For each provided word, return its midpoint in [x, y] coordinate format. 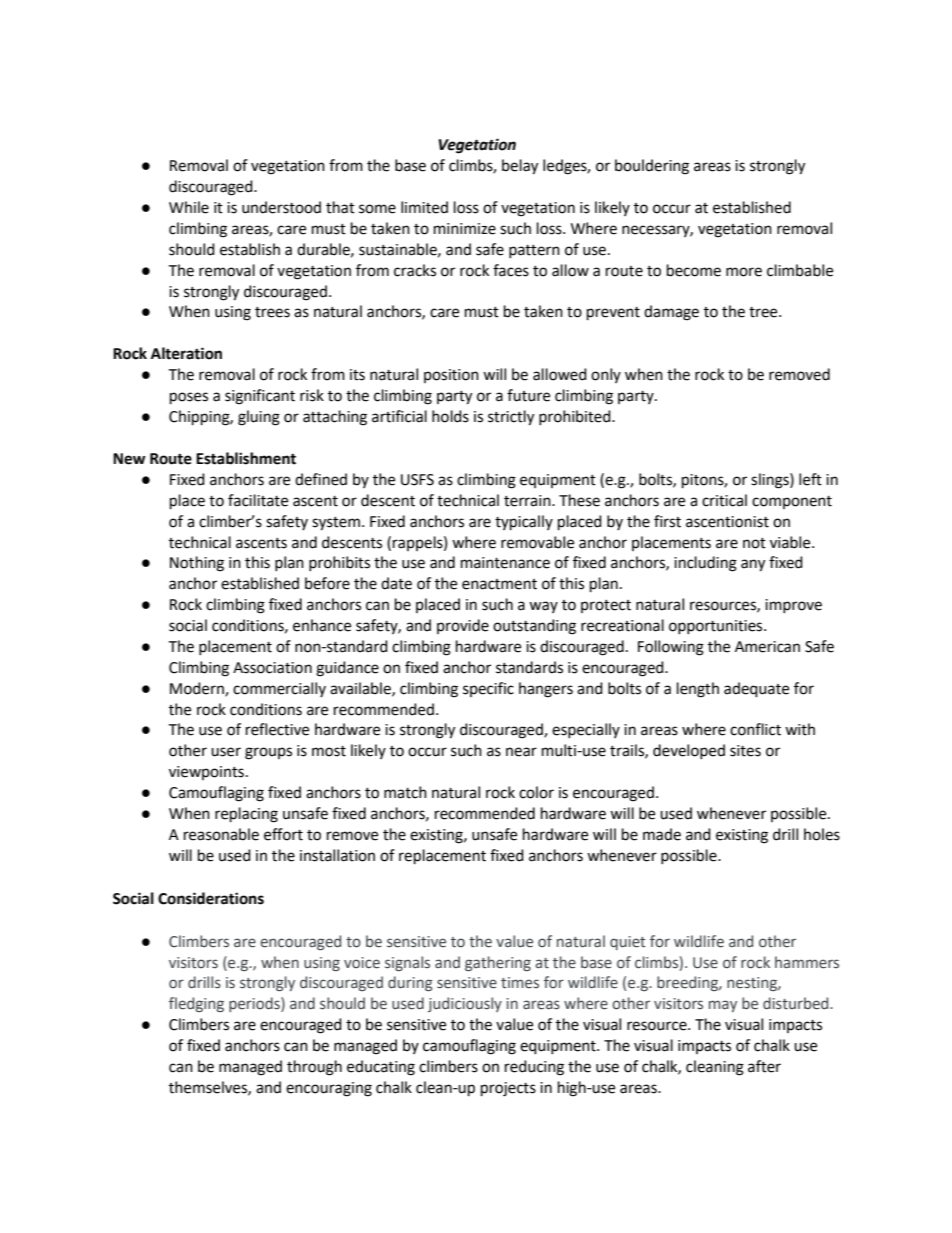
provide [463, 626]
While [189, 207]
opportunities [717, 627]
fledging [196, 1004]
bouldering [652, 167]
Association [272, 668]
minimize [465, 229]
